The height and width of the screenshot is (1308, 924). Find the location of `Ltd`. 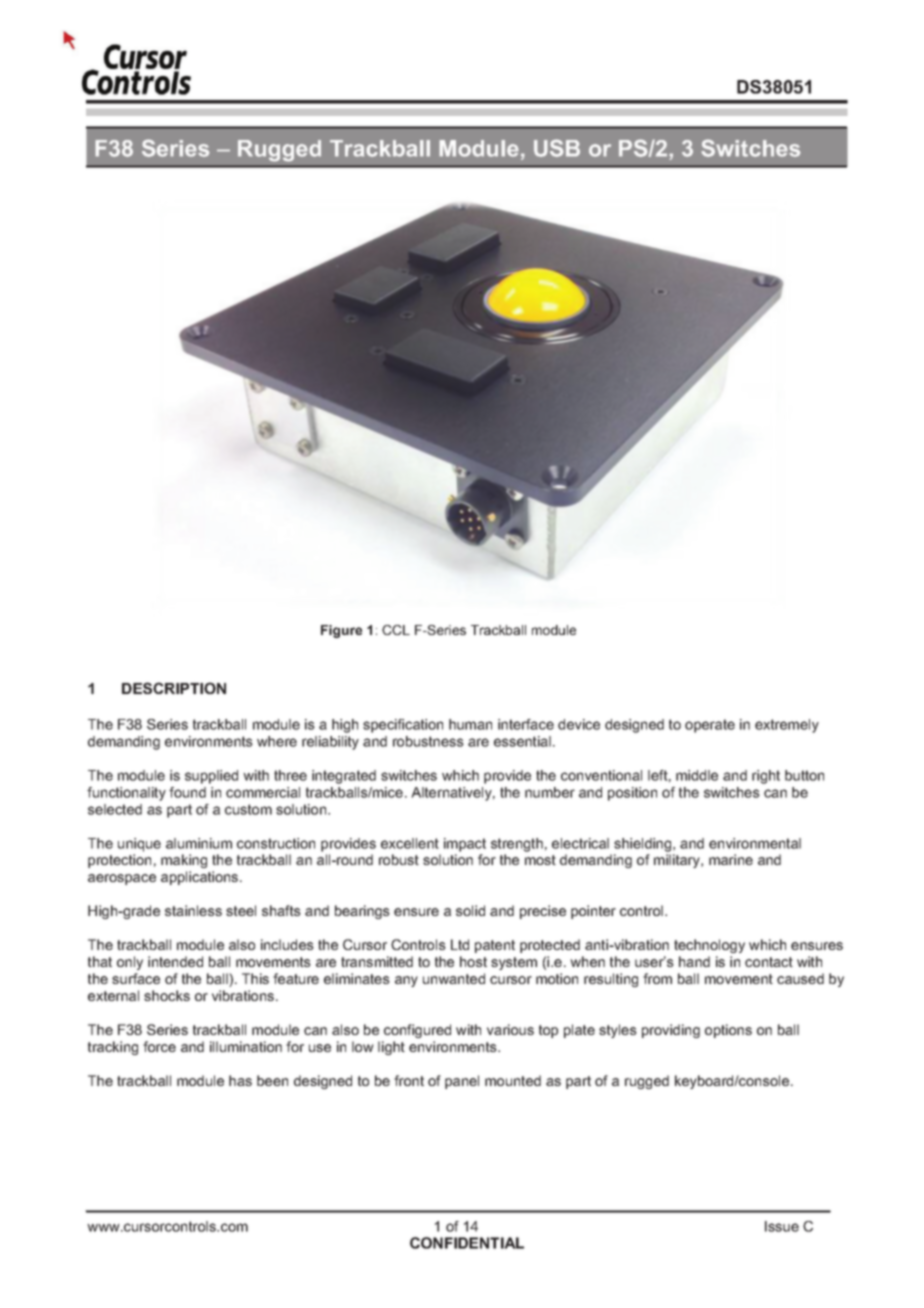

Ltd is located at coordinates (460, 944).
